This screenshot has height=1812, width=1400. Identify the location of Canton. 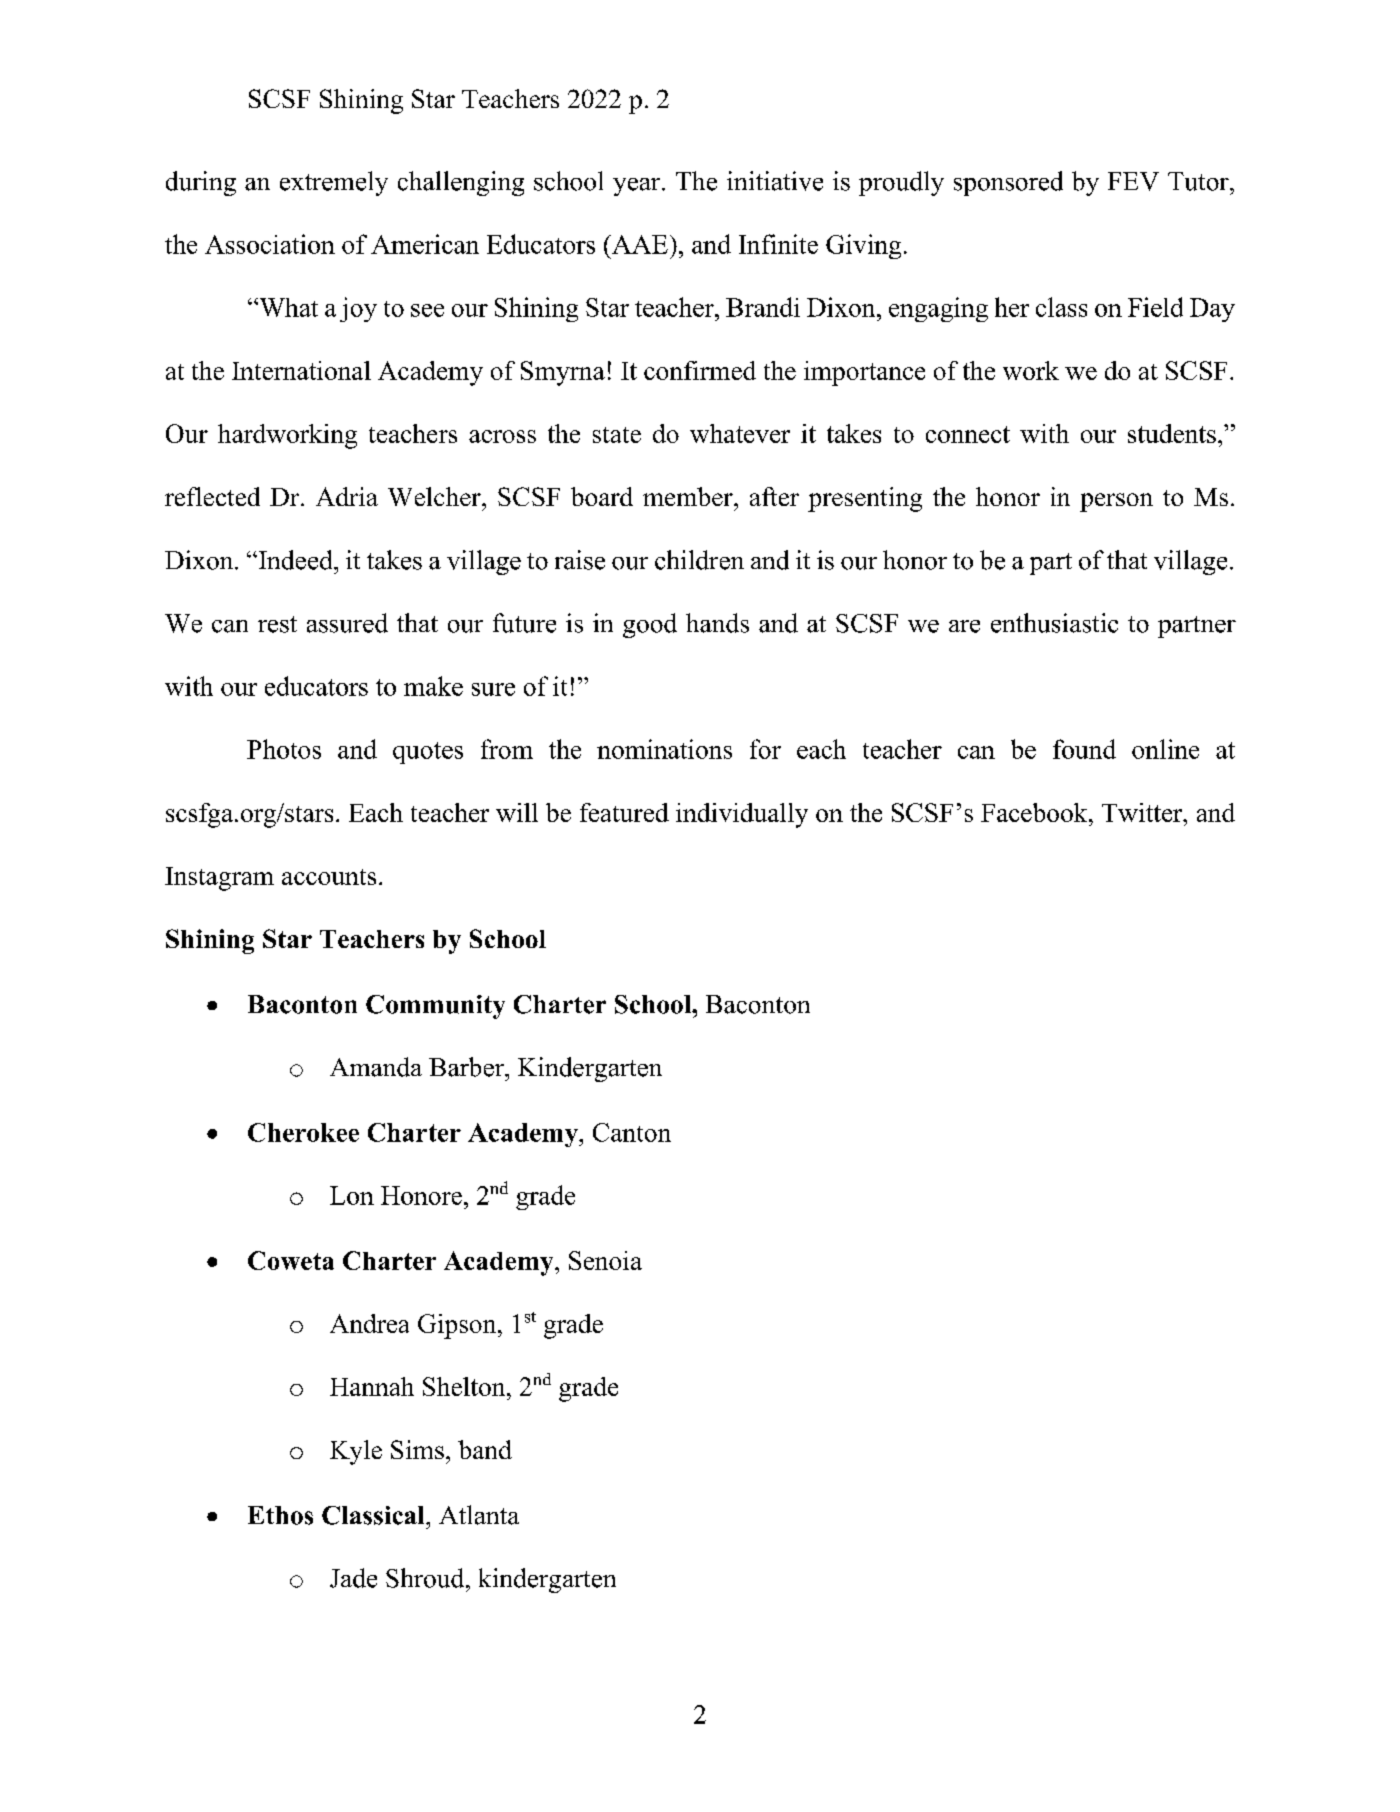
(632, 1132).
